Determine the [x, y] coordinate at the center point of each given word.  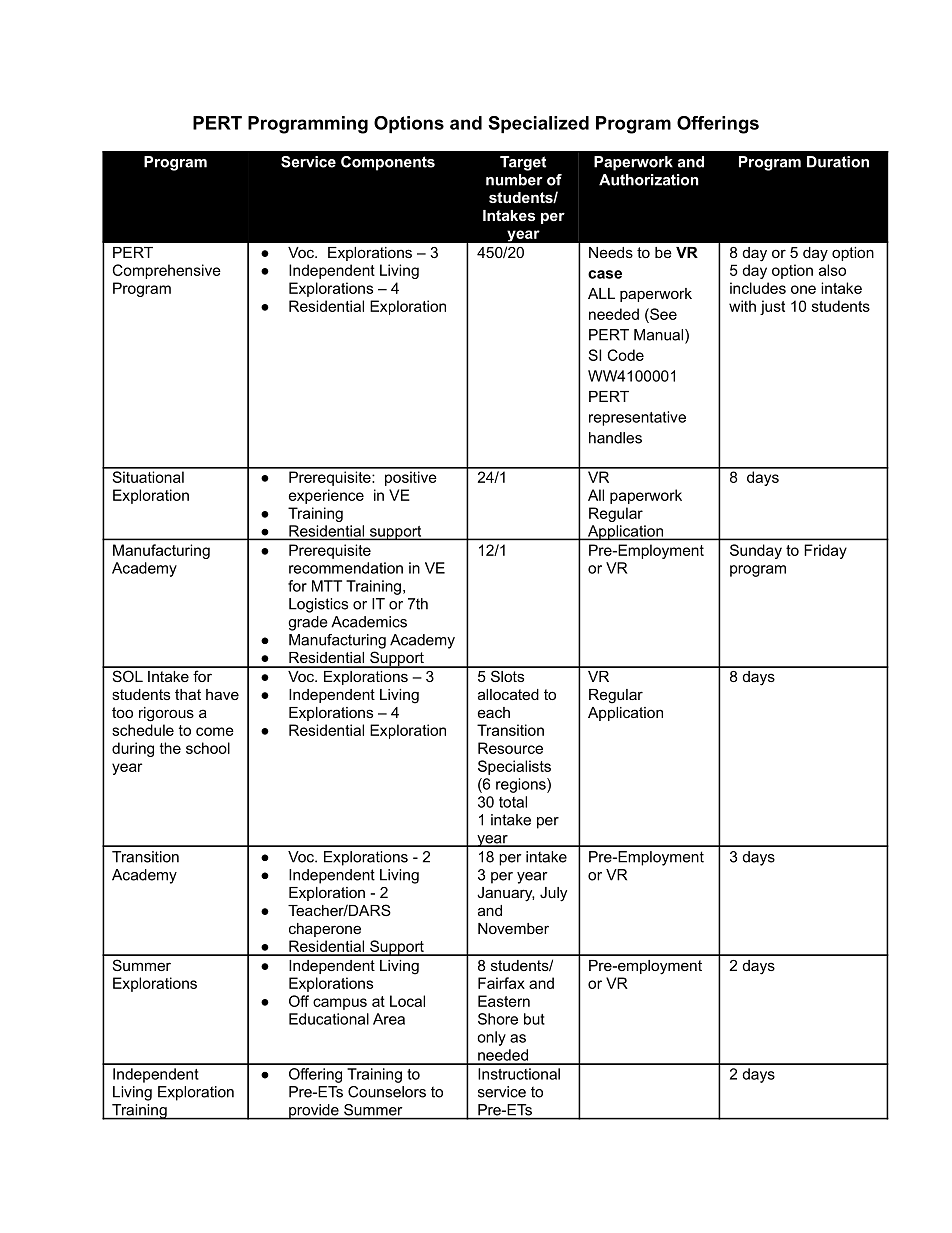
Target [523, 163]
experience [326, 496]
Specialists [514, 767]
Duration [838, 162]
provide [314, 1112]
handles [615, 438]
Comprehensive [167, 271]
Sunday [756, 551]
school [208, 748]
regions [522, 785]
